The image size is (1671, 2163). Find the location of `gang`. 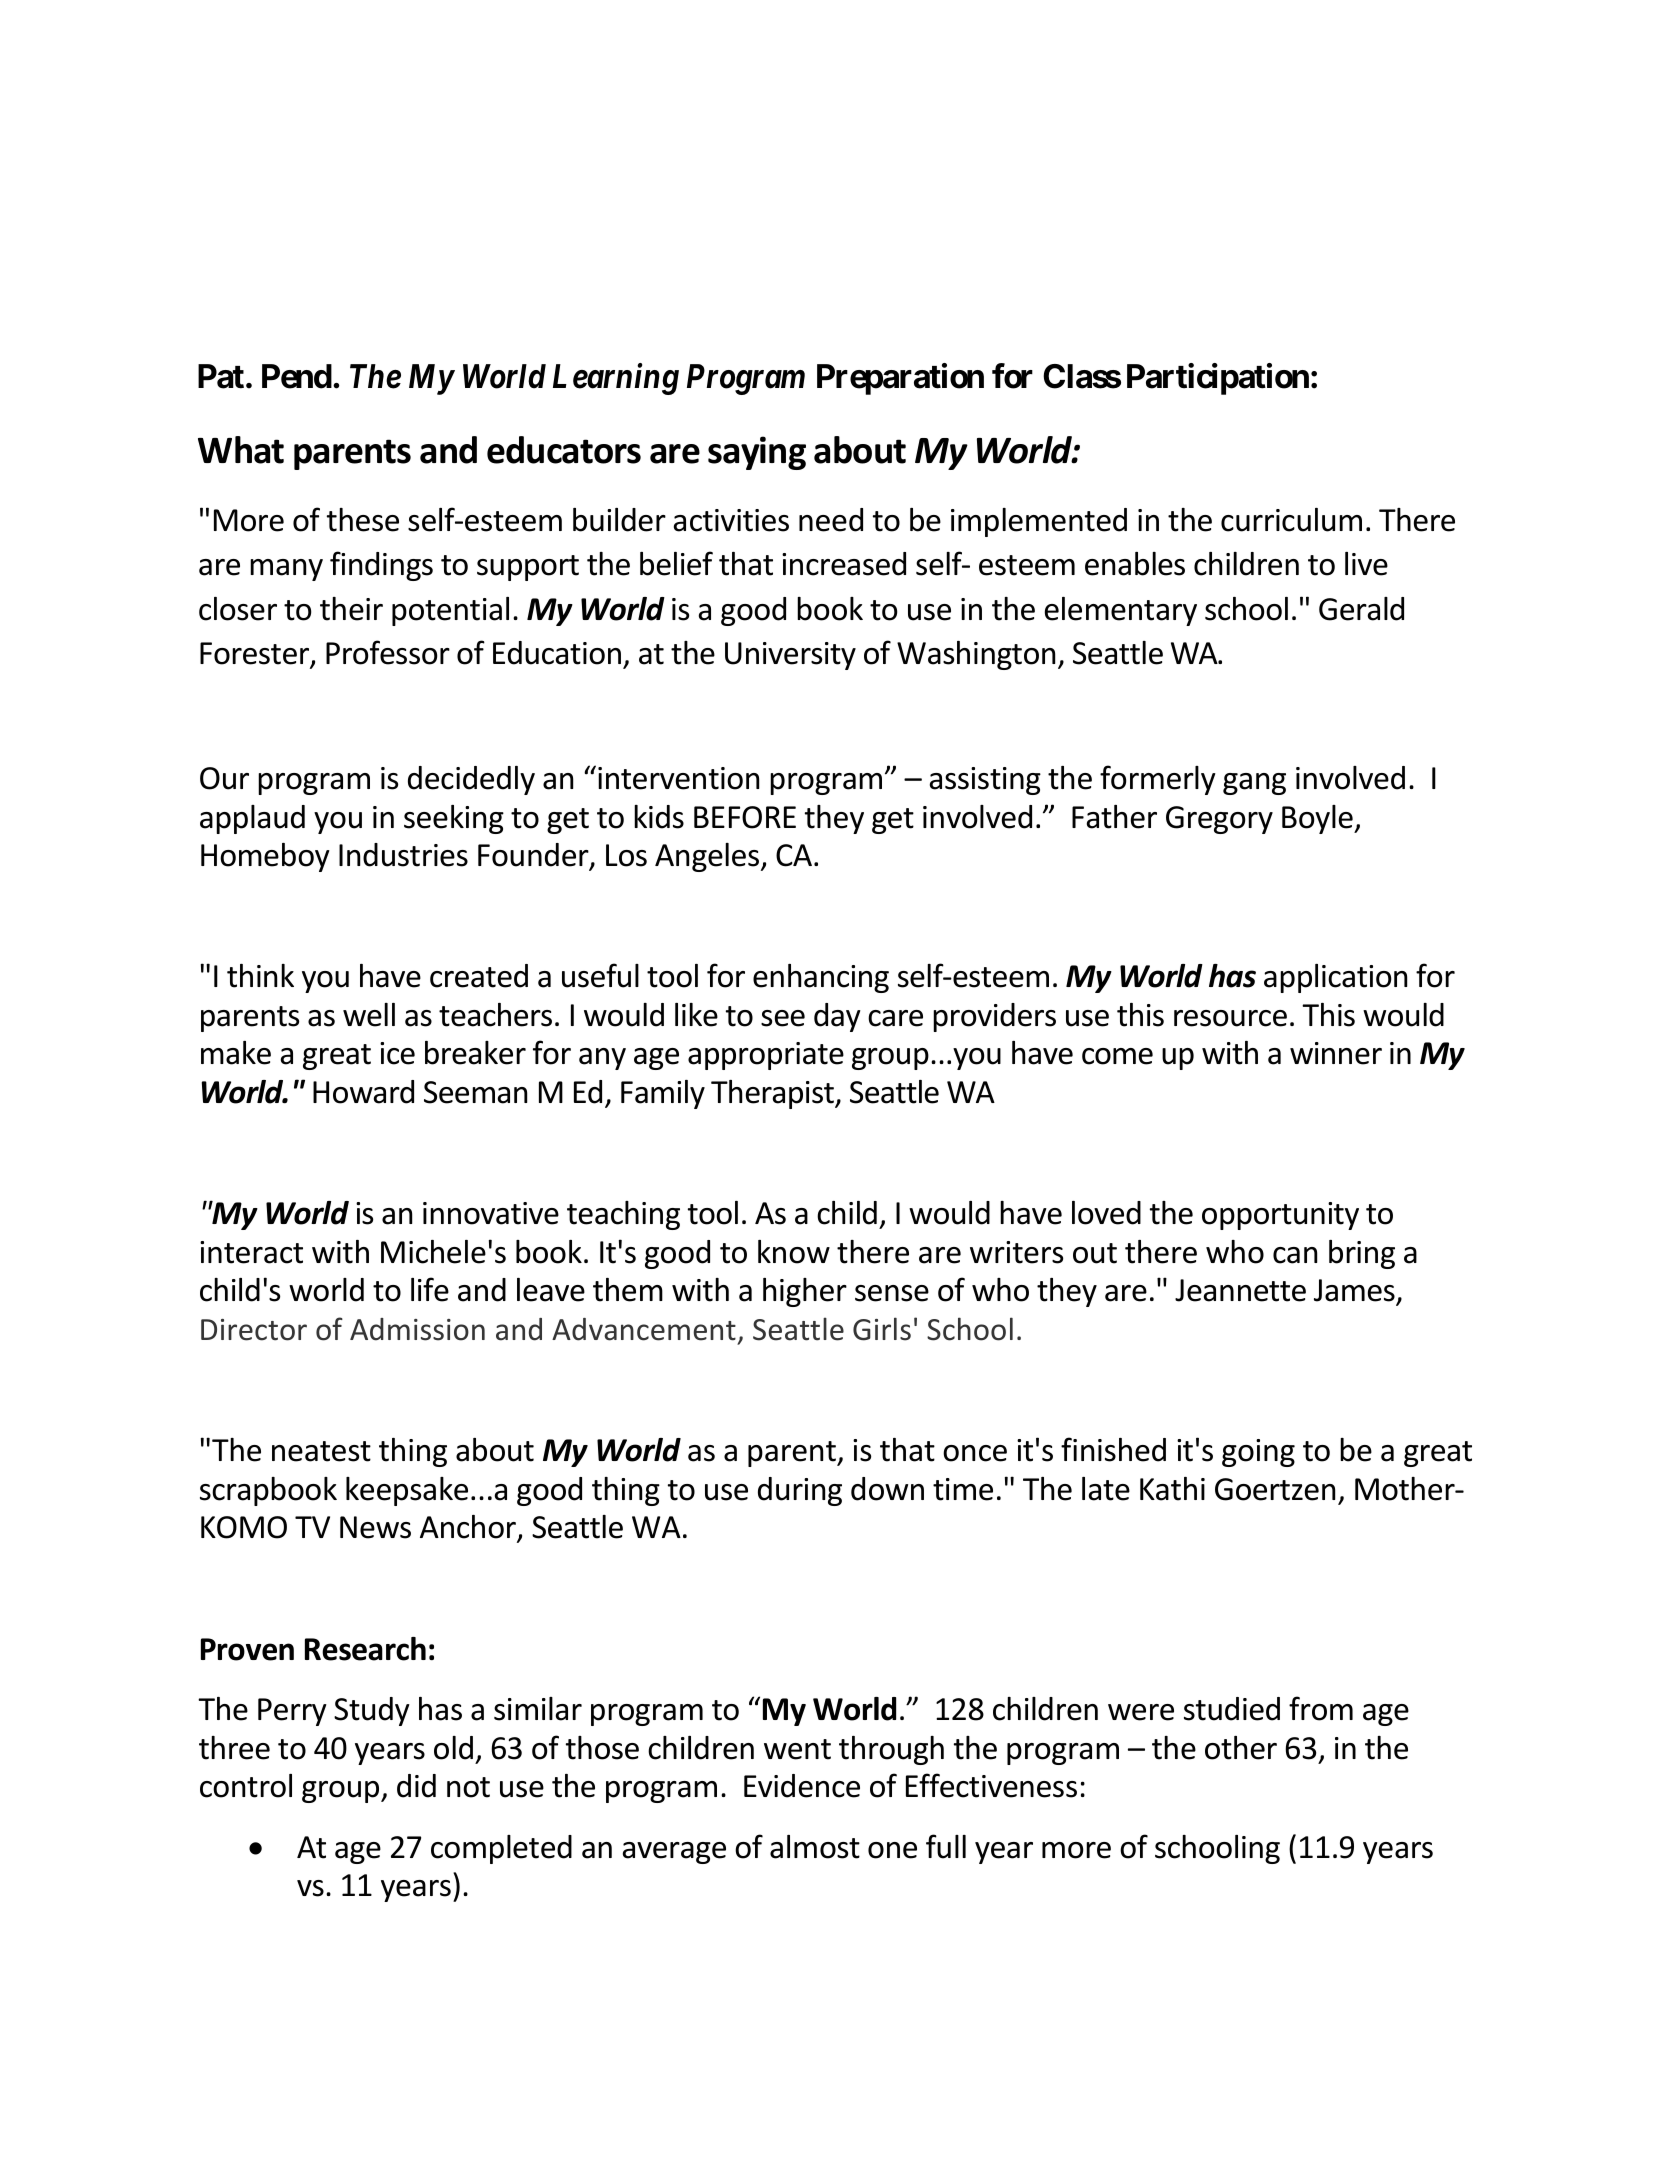

gang is located at coordinates (1254, 784).
